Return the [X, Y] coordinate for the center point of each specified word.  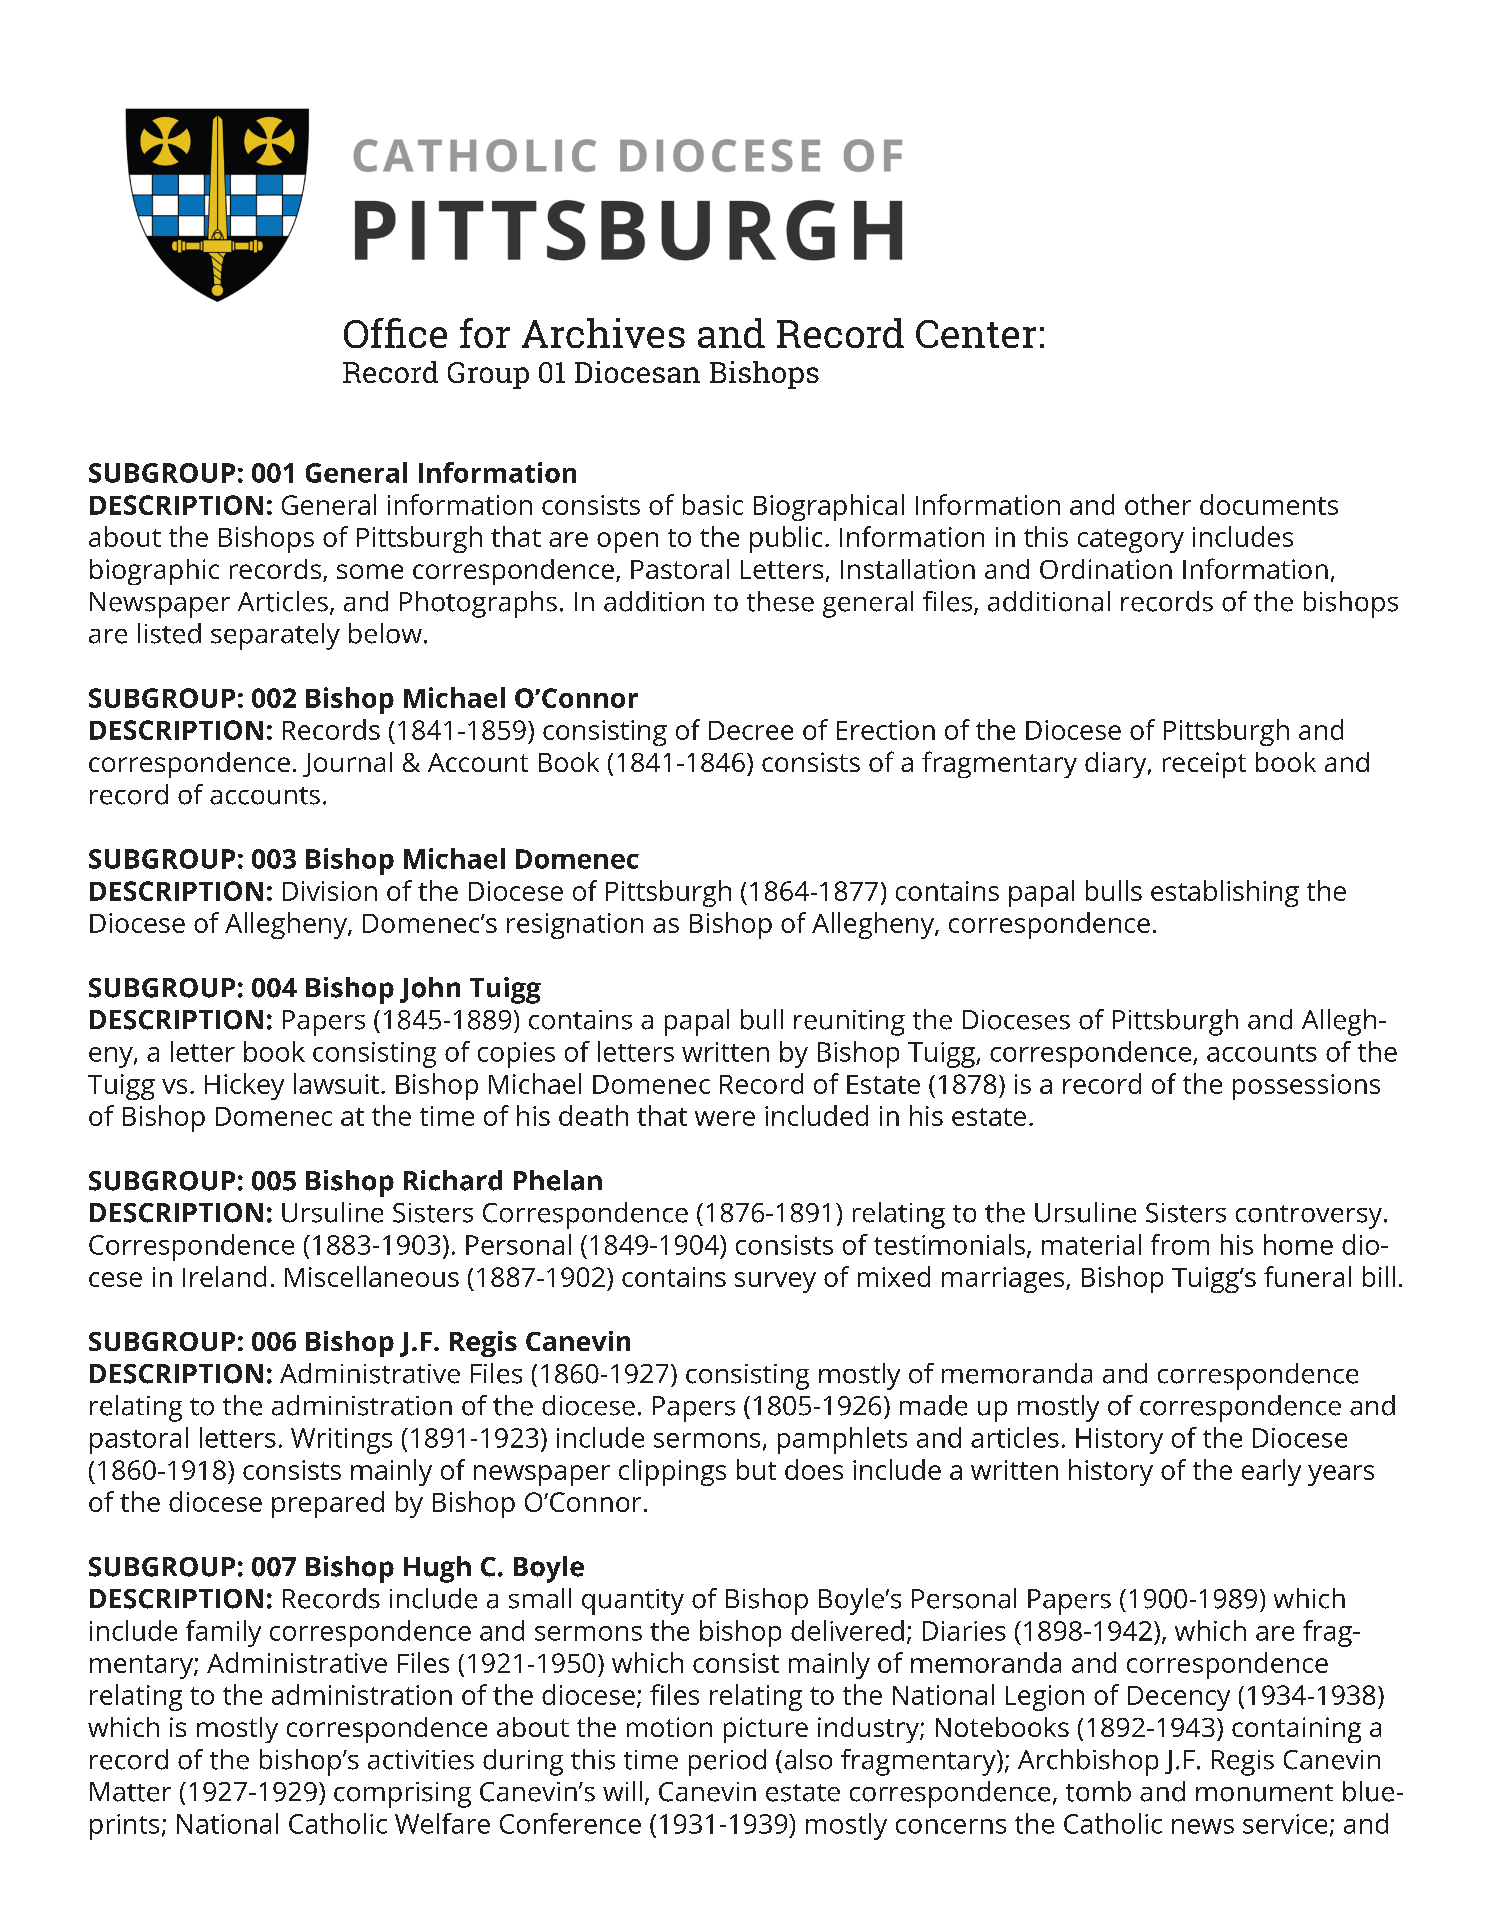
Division [330, 891]
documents [1269, 504]
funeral [1307, 1276]
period [727, 1762]
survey [775, 1282]
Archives [603, 333]
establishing [1225, 893]
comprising [402, 1795]
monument [1264, 1793]
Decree [751, 730]
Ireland [224, 1276]
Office [395, 333]
